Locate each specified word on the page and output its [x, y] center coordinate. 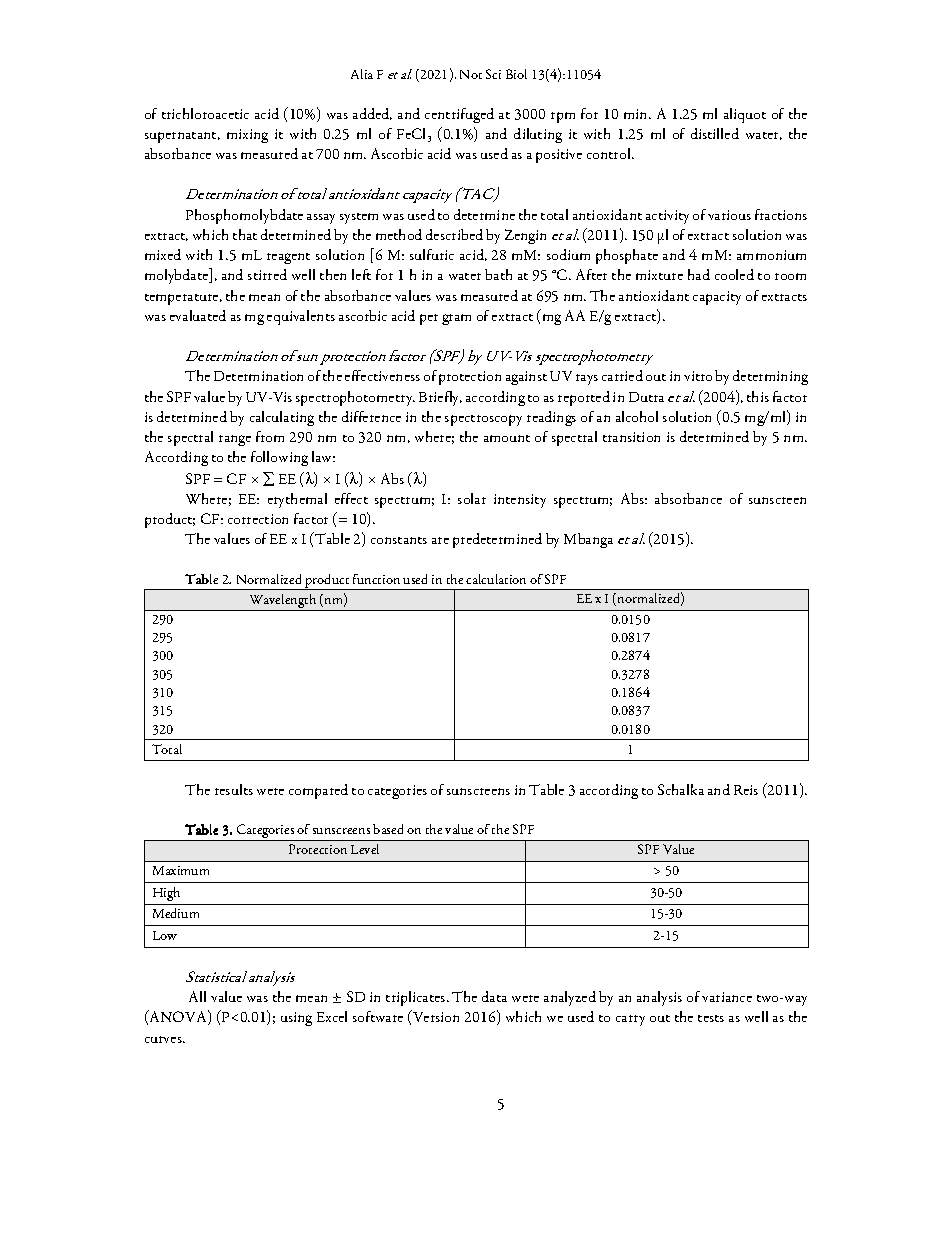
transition [631, 437]
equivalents [301, 317]
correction [258, 519]
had [699, 274]
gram [456, 319]
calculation [496, 579]
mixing [247, 136]
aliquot [745, 115]
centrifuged [459, 115]
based [388, 829]
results [234, 789]
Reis [746, 790]
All [197, 996]
